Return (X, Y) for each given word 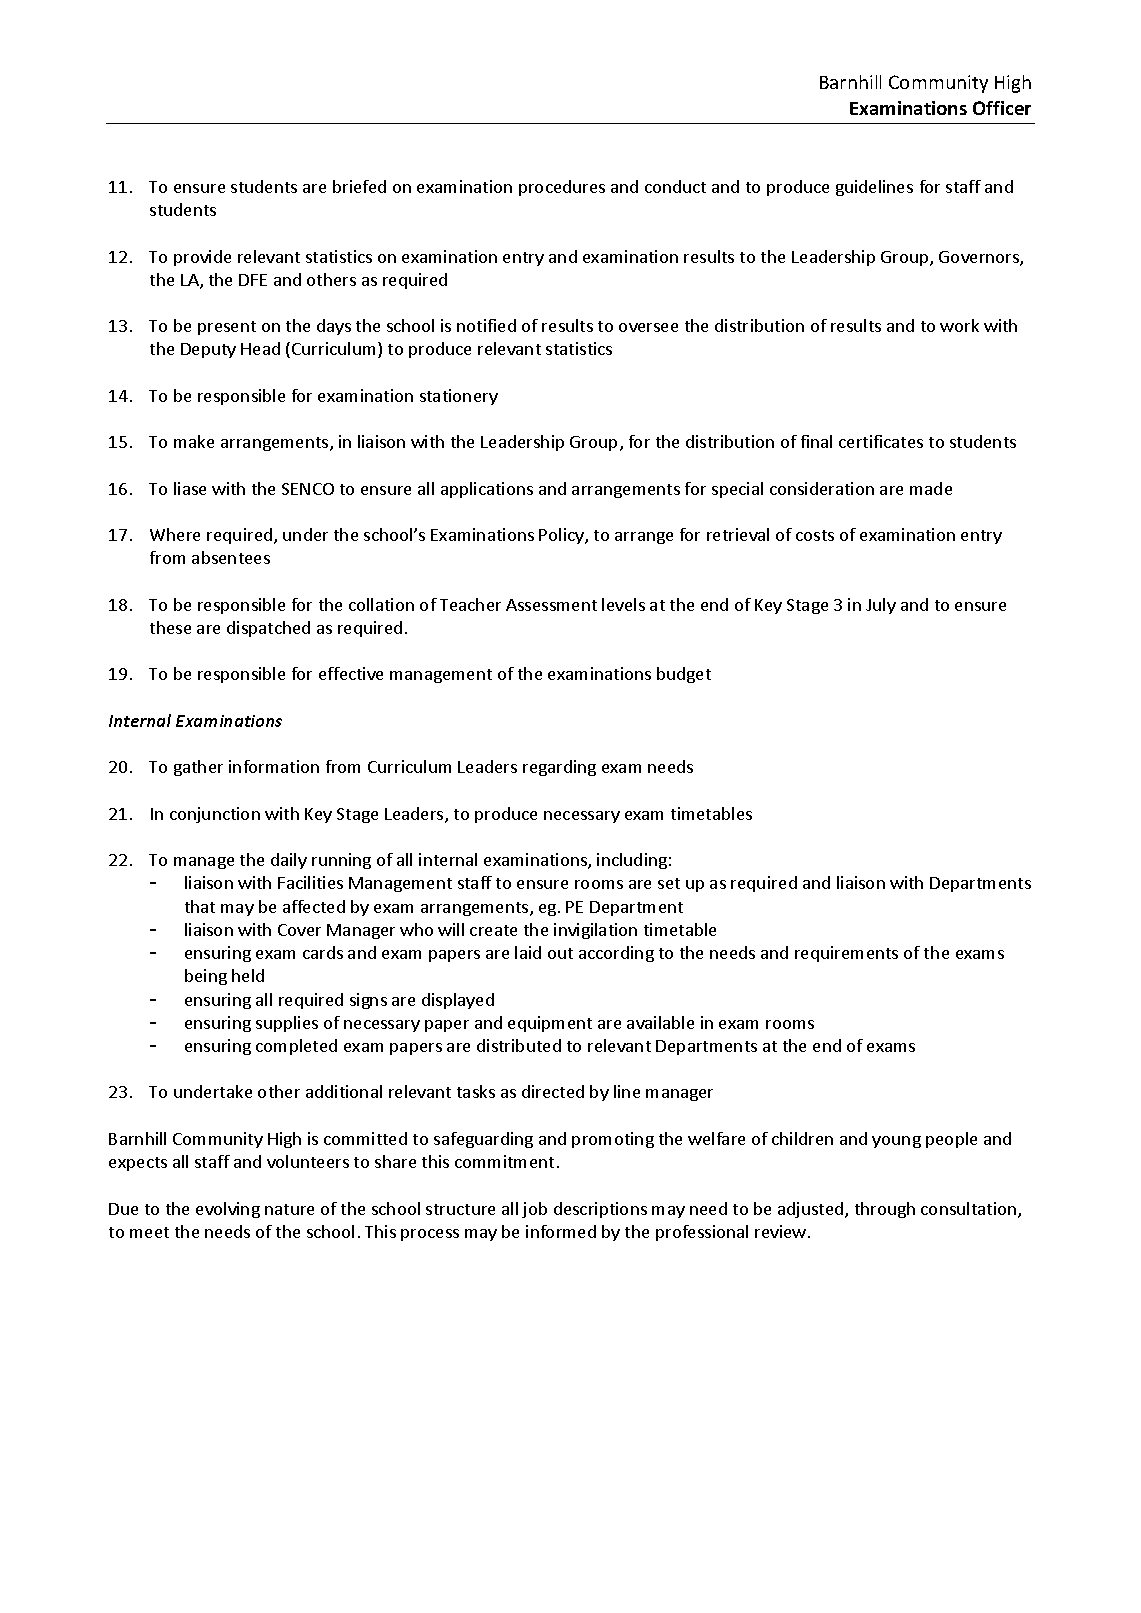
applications (487, 490)
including (632, 861)
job (534, 1210)
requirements (846, 954)
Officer (1002, 108)
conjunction (215, 815)
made (931, 488)
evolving (228, 1210)
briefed (359, 186)
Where (175, 534)
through (885, 1210)
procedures (562, 188)
